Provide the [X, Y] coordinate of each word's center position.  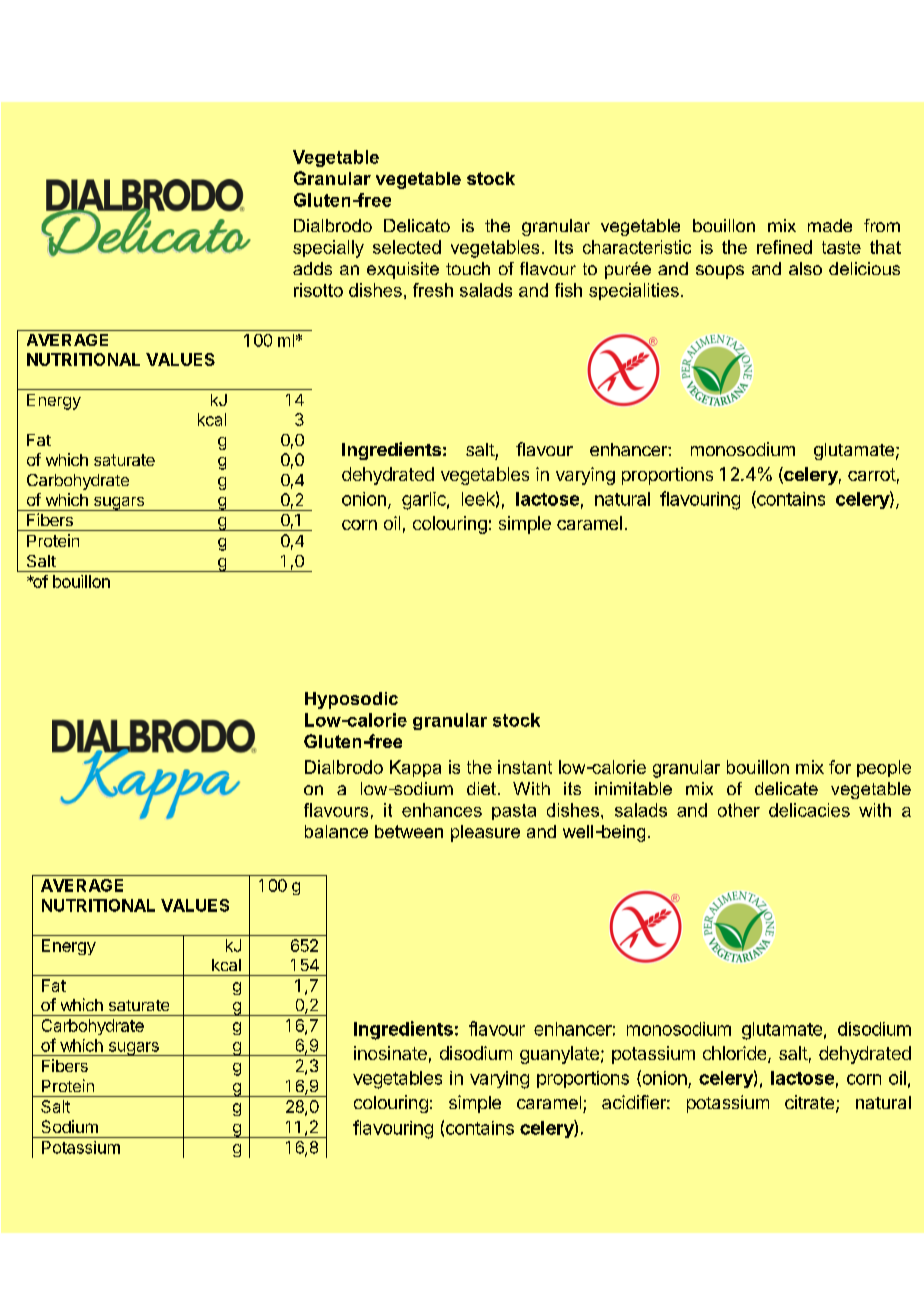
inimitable [633, 788]
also [805, 268]
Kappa [415, 768]
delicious [864, 268]
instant [525, 767]
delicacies [809, 810]
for [840, 767]
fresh [433, 290]
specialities [634, 291]
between [409, 831]
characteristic [637, 247]
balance [336, 831]
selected [407, 247]
